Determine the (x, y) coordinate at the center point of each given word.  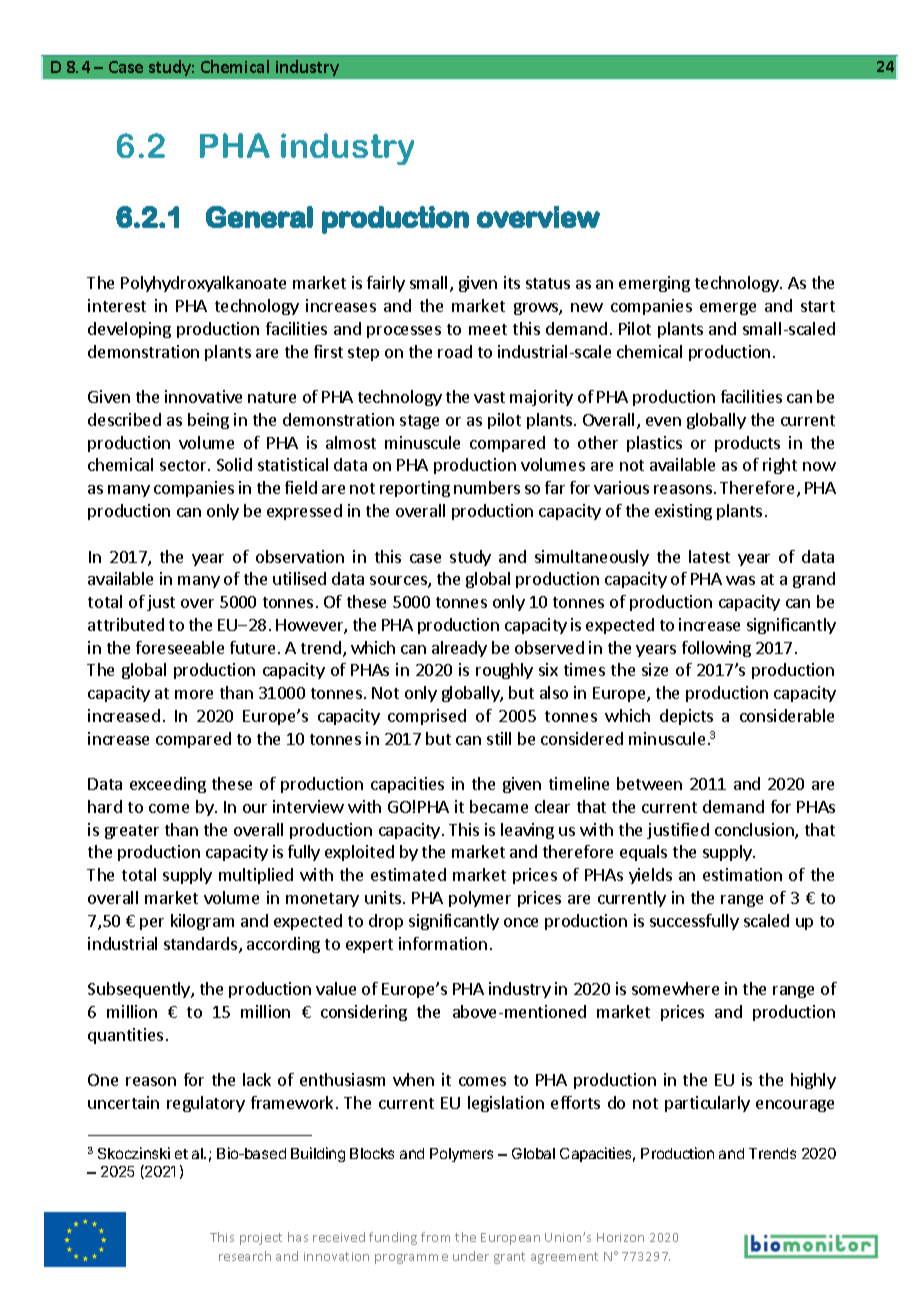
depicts (686, 717)
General (259, 217)
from (435, 1237)
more (194, 694)
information (443, 943)
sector (184, 465)
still (499, 738)
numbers (487, 487)
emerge (728, 309)
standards (202, 945)
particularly (707, 1104)
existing (683, 512)
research (245, 1256)
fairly (386, 284)
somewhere (675, 988)
